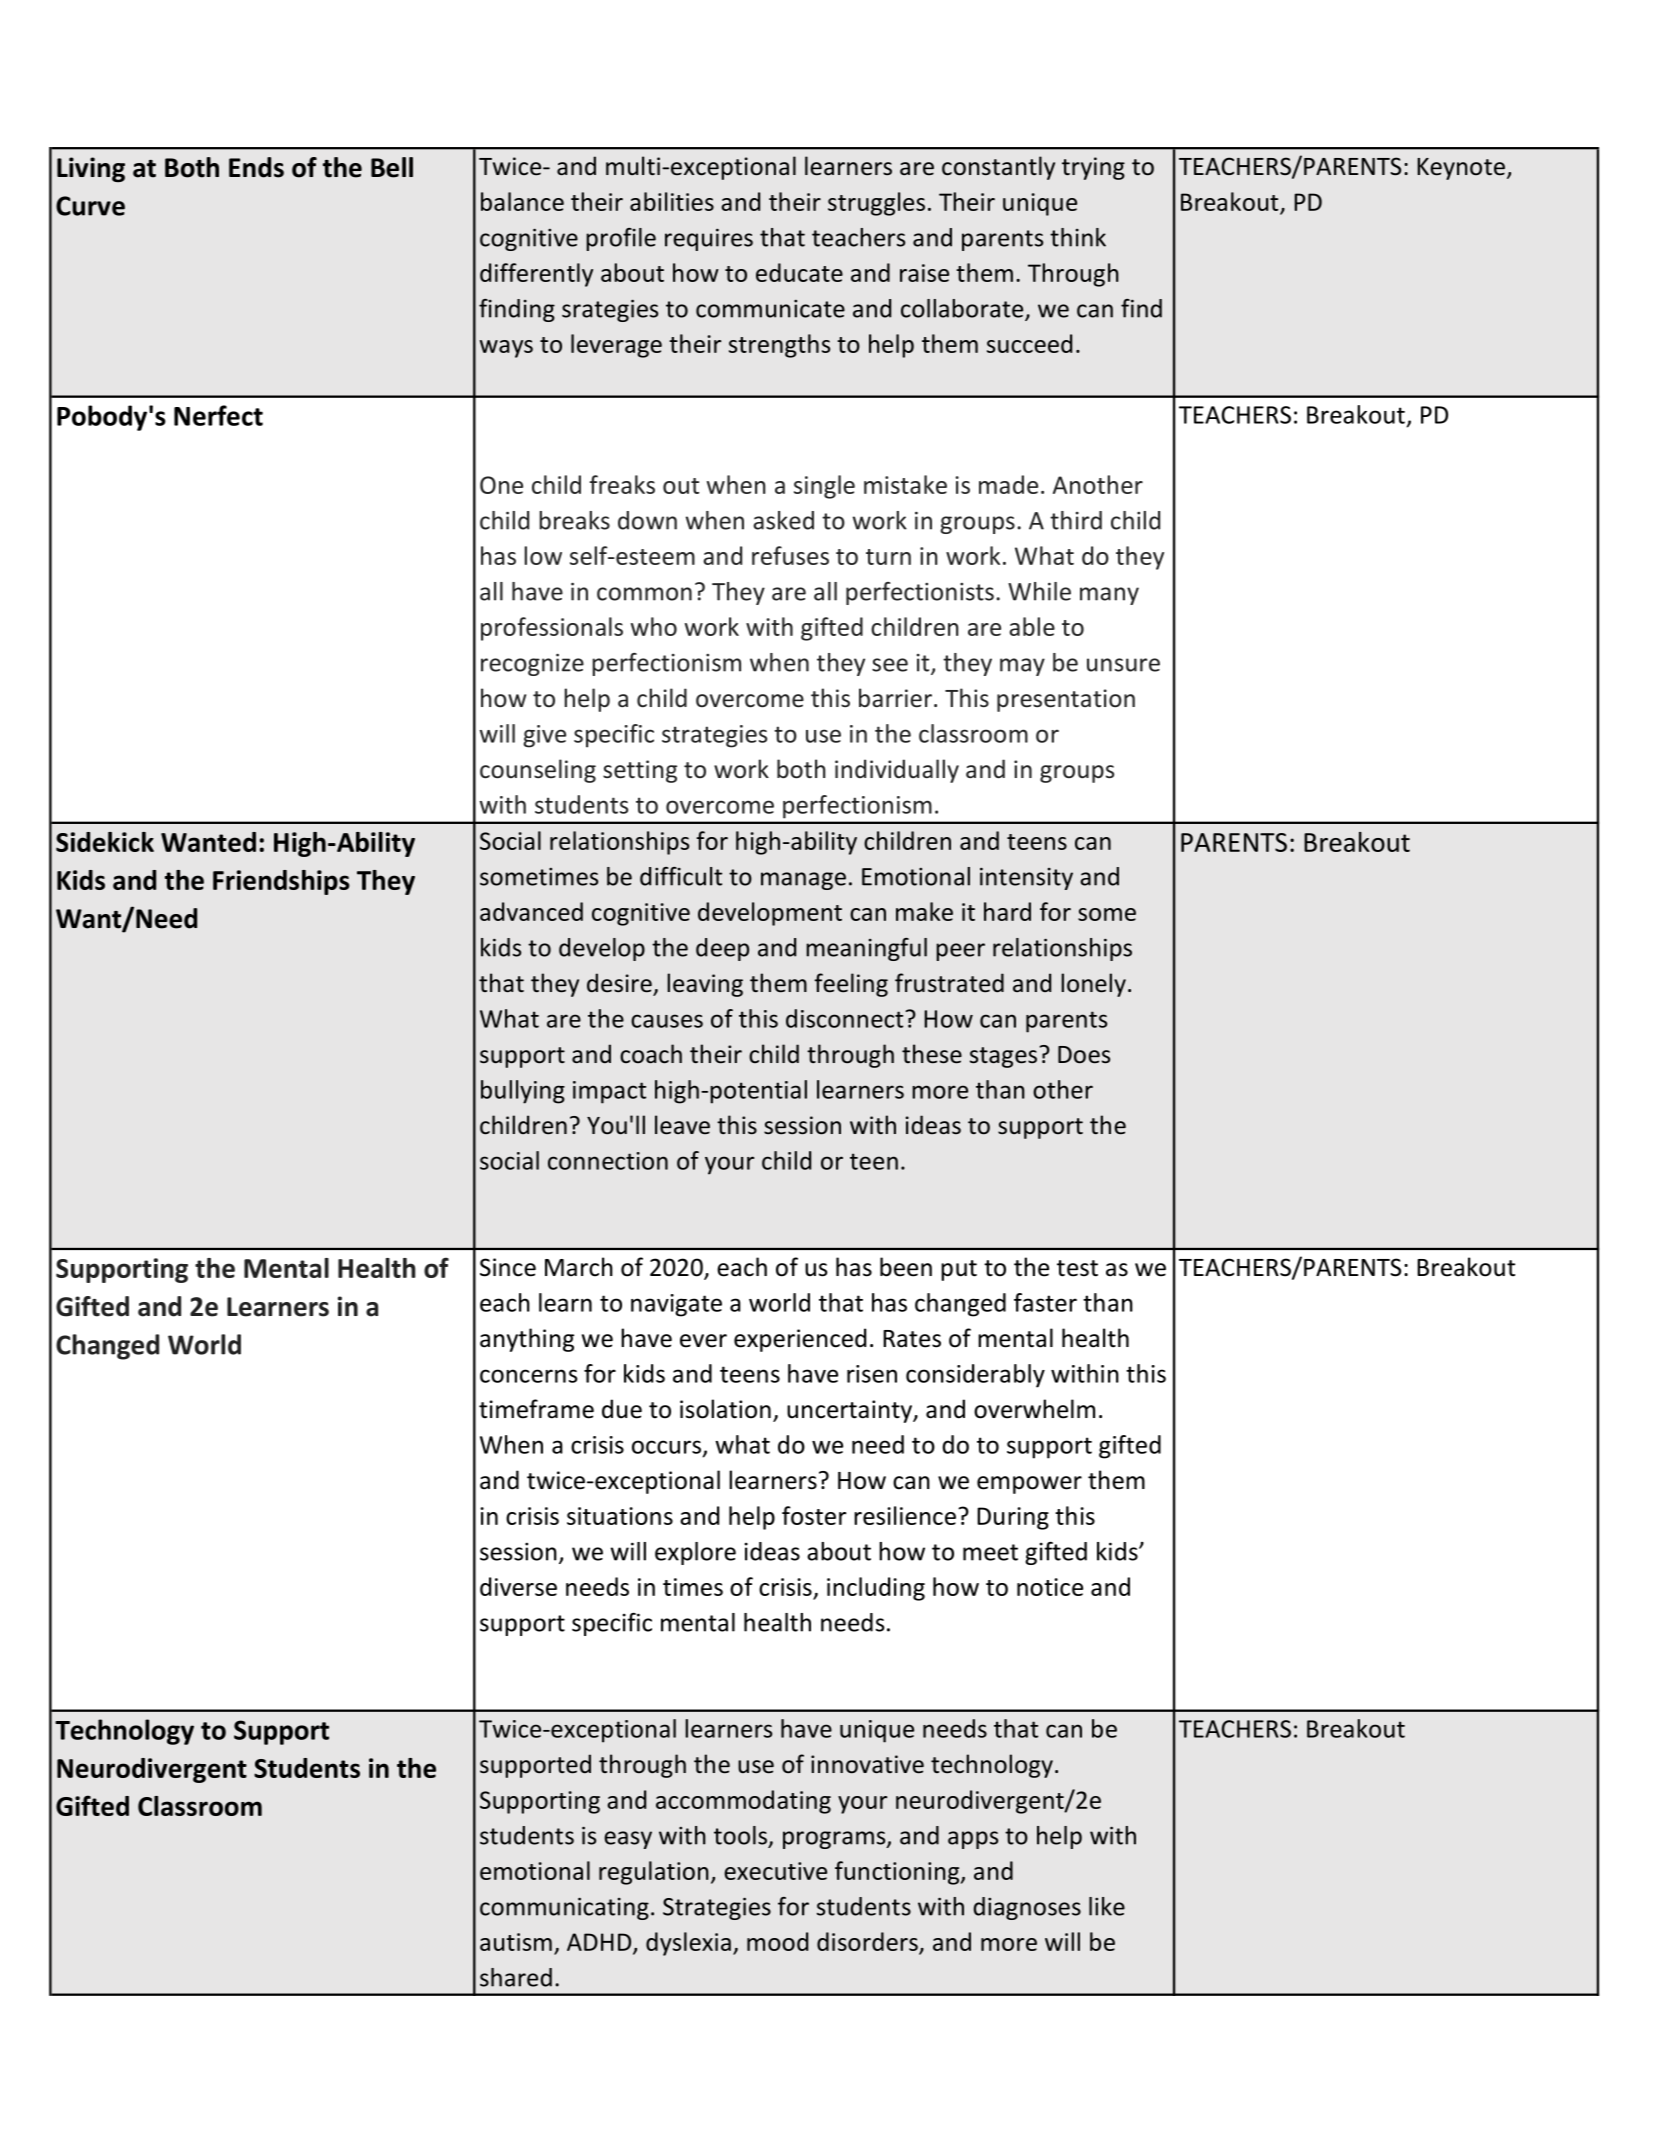  I want to click on Keynote, so click(1461, 169).
